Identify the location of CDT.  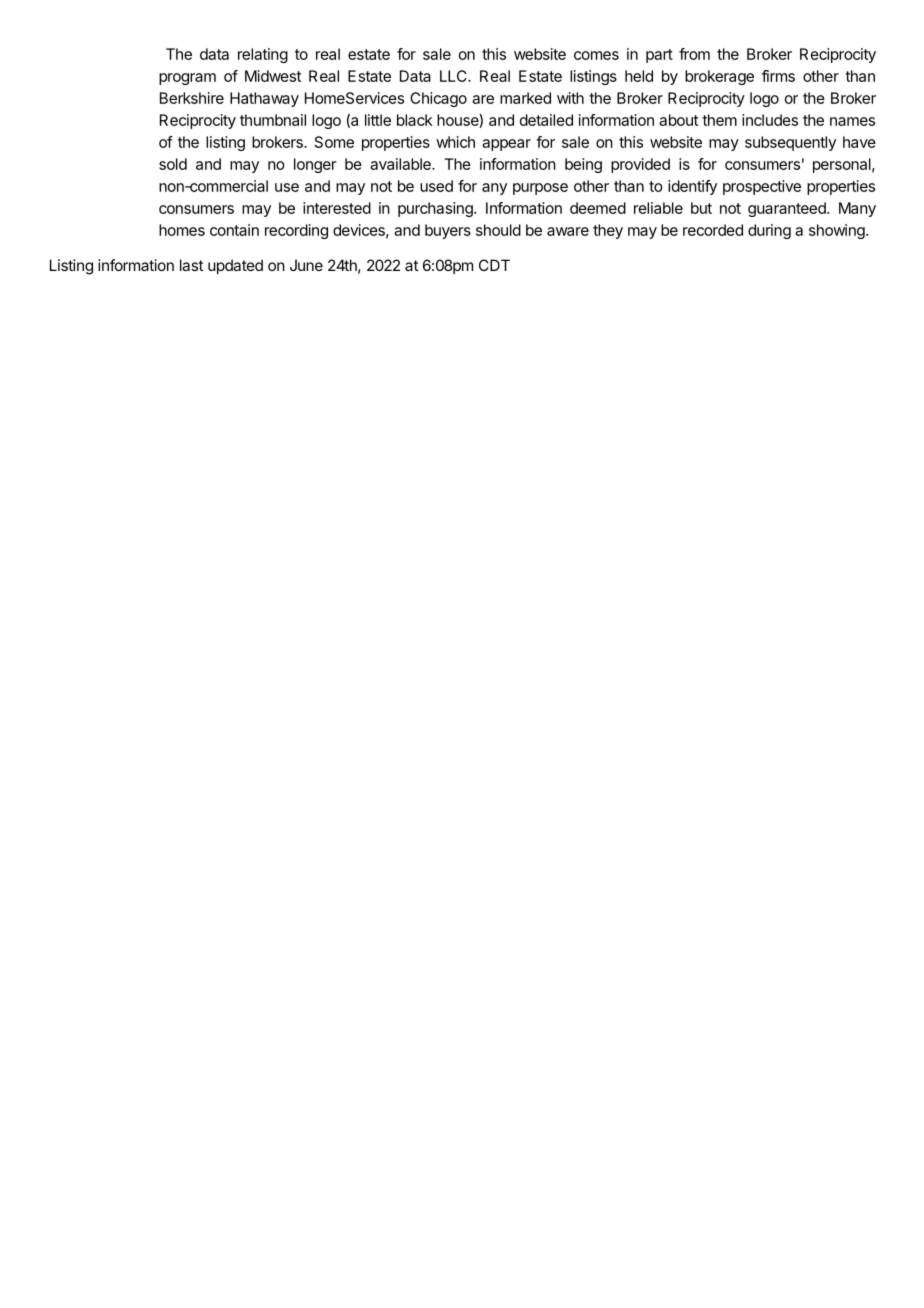
(494, 265).
